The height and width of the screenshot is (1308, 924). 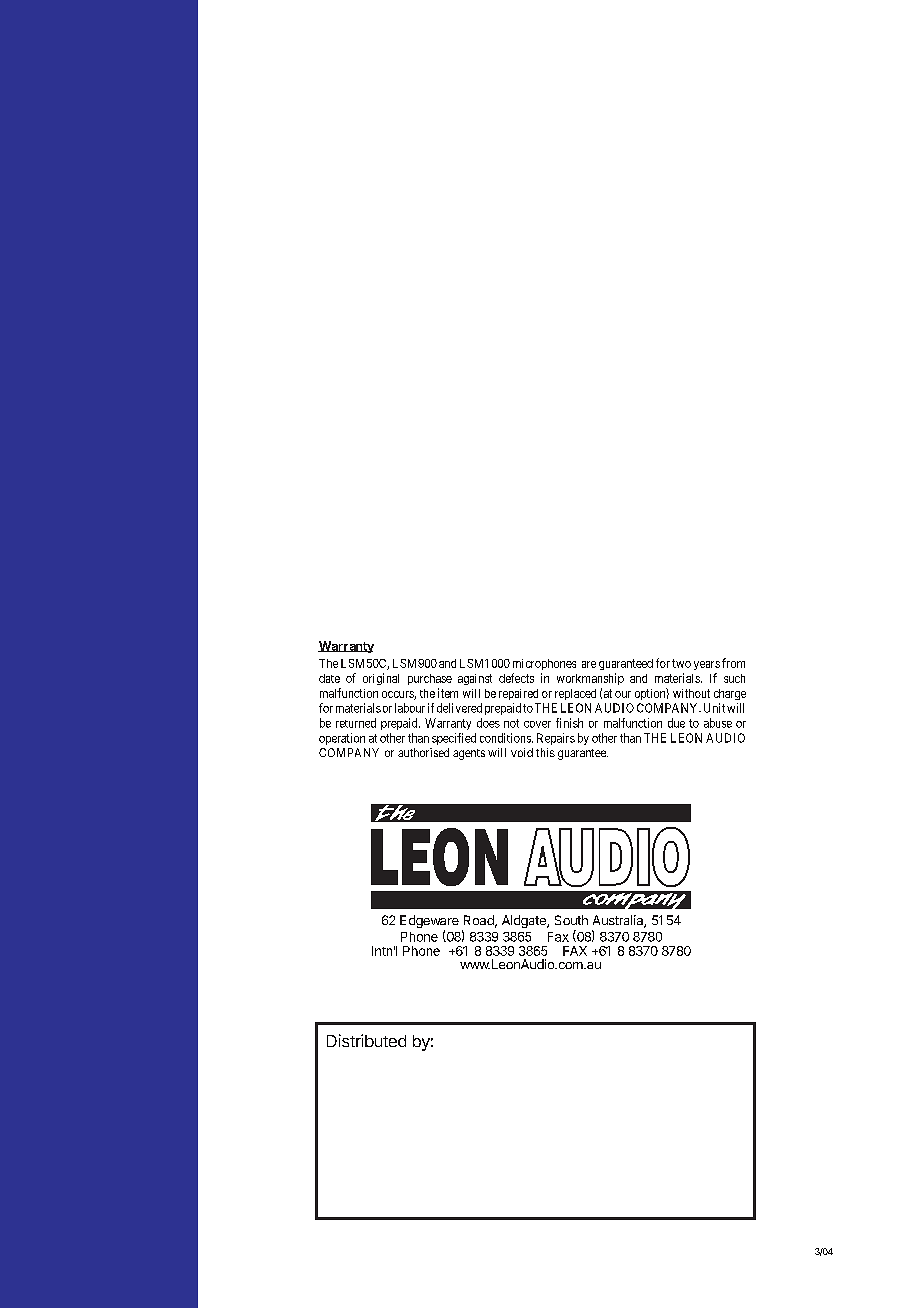 What do you see at coordinates (681, 663) in the screenshot?
I see `two` at bounding box center [681, 663].
